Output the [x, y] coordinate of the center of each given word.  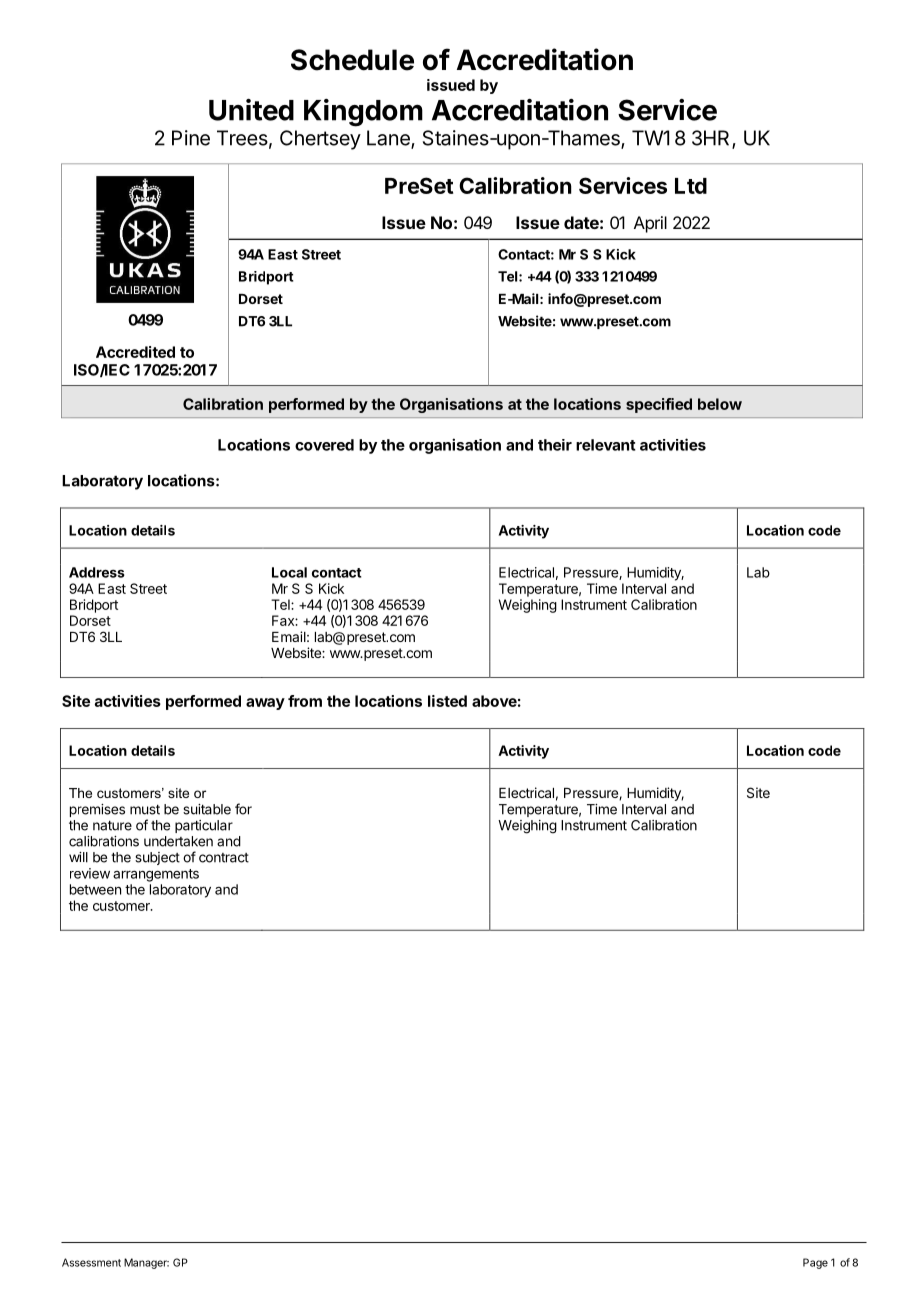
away [265, 704]
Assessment [91, 1262]
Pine [191, 138]
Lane [389, 139]
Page [815, 1263]
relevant [606, 445]
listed [447, 701]
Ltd [691, 186]
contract [224, 858]
